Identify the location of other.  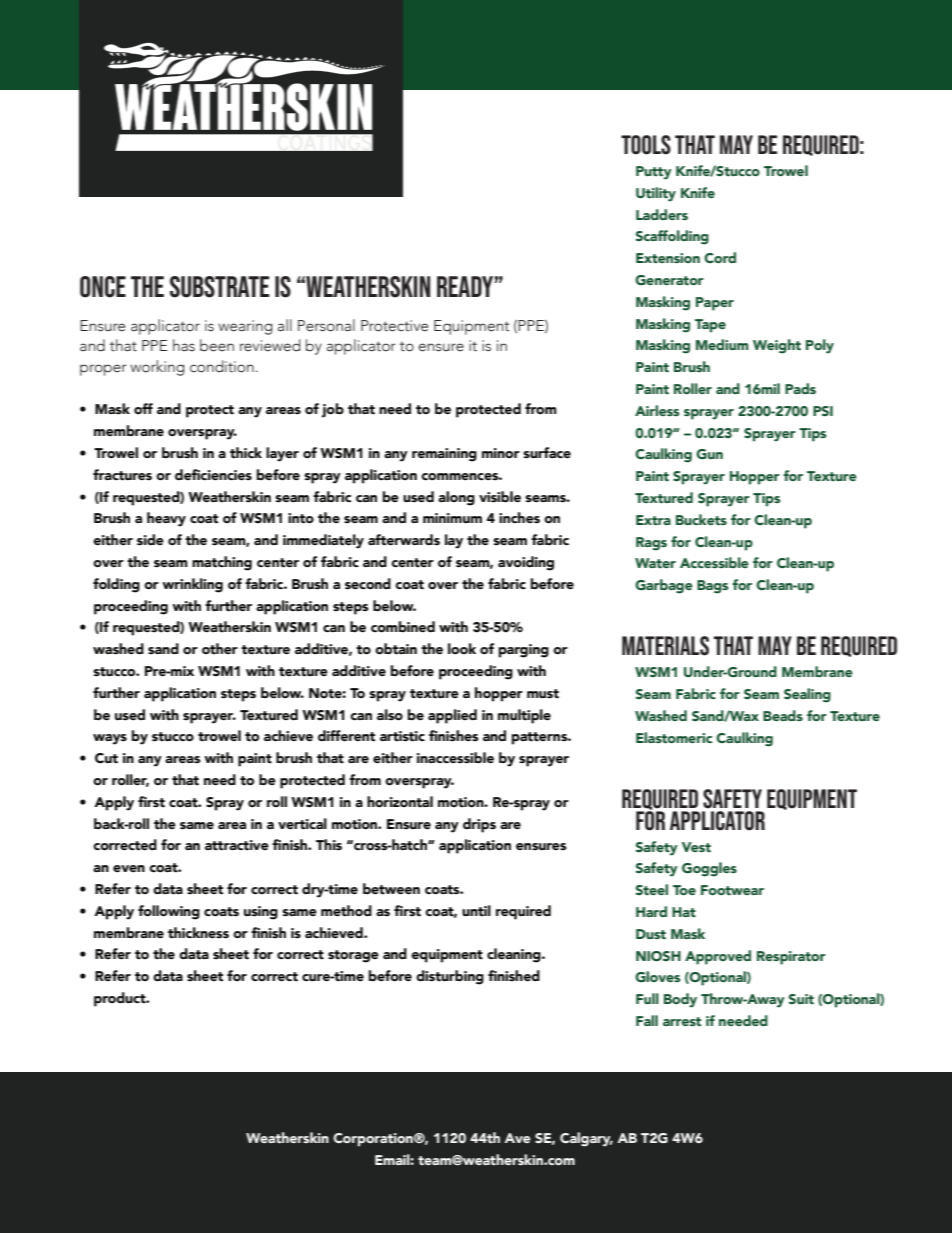
(220, 649).
